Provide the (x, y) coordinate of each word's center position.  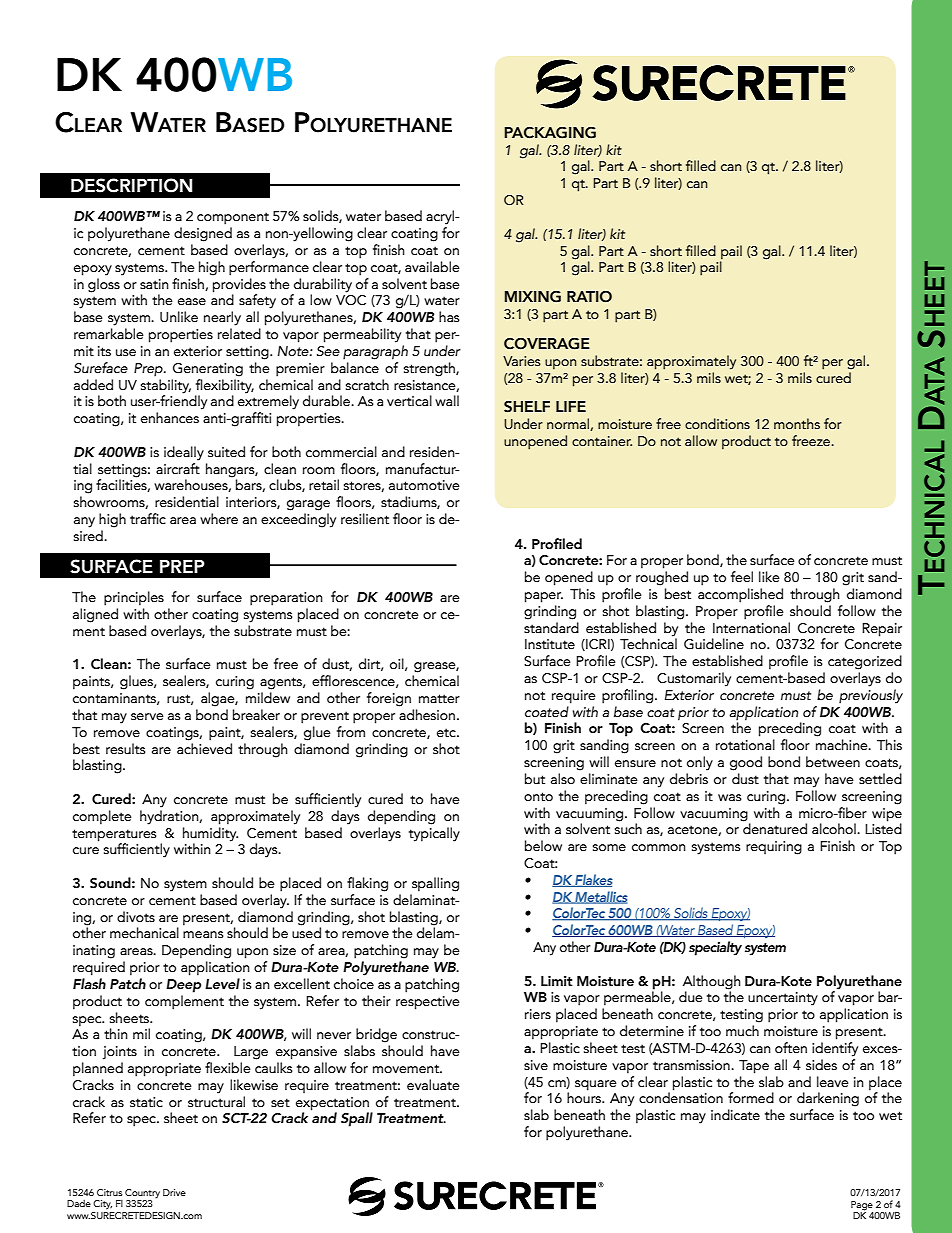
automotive (424, 485)
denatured (775, 828)
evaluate (433, 1085)
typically (434, 834)
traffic (148, 519)
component (233, 218)
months (797, 424)
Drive (174, 1192)
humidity (210, 834)
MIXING (533, 297)
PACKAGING (550, 133)
